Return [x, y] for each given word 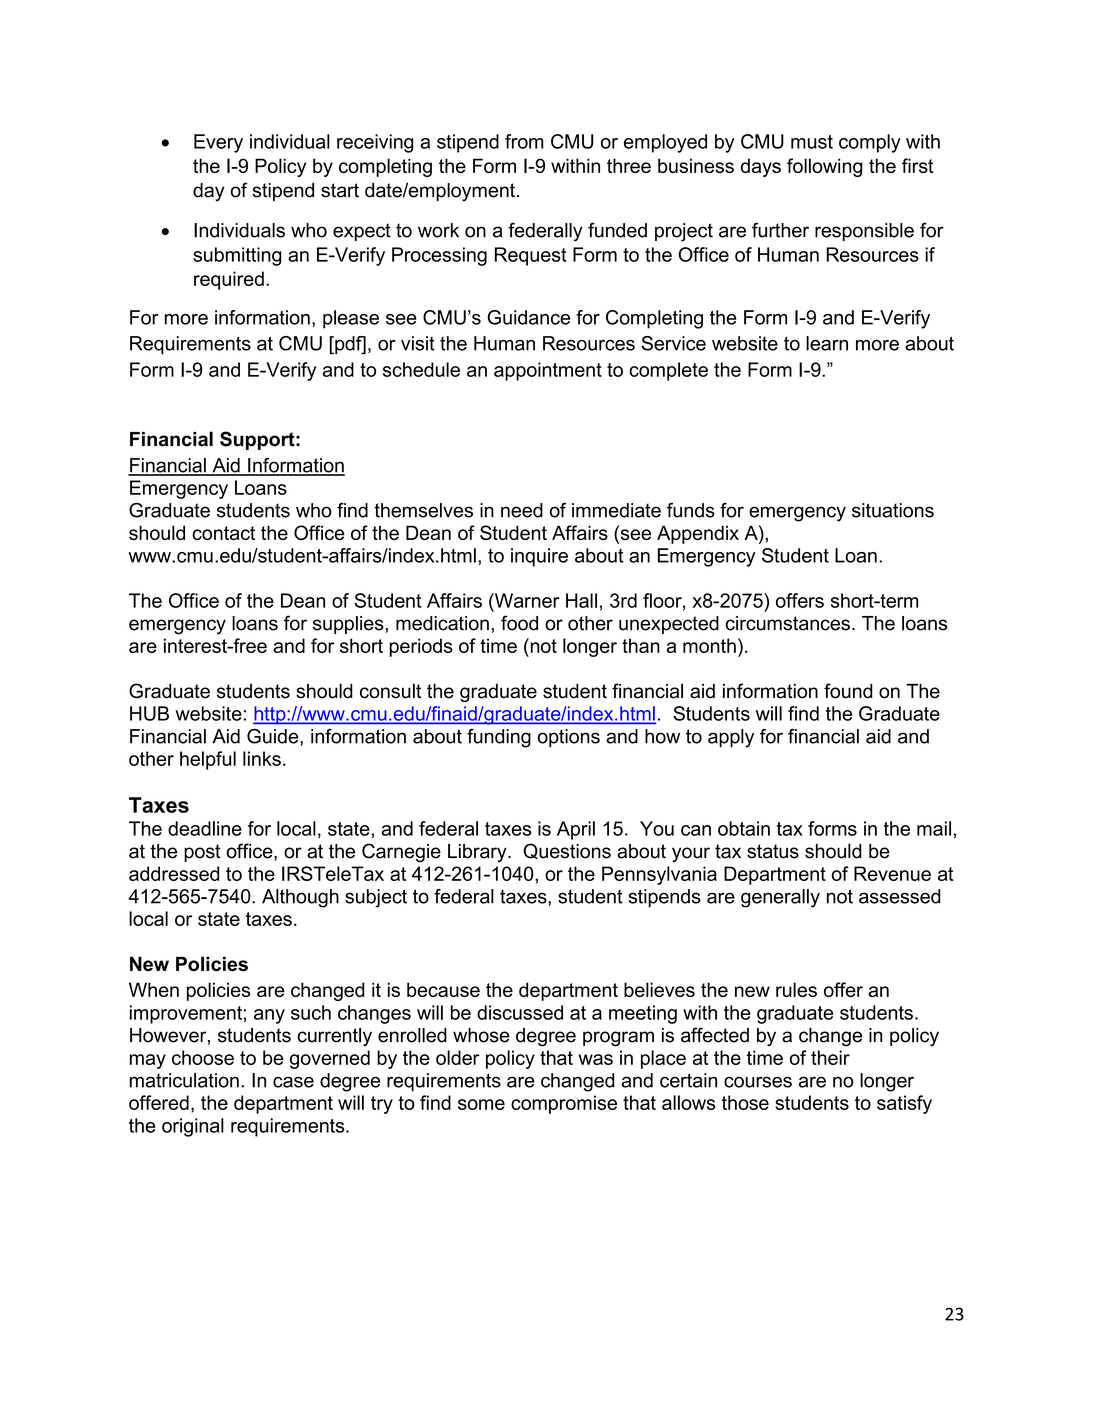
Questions [567, 851]
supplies [349, 625]
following [824, 167]
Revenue [892, 873]
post [202, 853]
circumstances [788, 623]
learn [827, 343]
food [519, 623]
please [351, 319]
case [293, 1082]
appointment [548, 371]
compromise [564, 1104]
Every [218, 143]
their [830, 1057]
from [524, 141]
